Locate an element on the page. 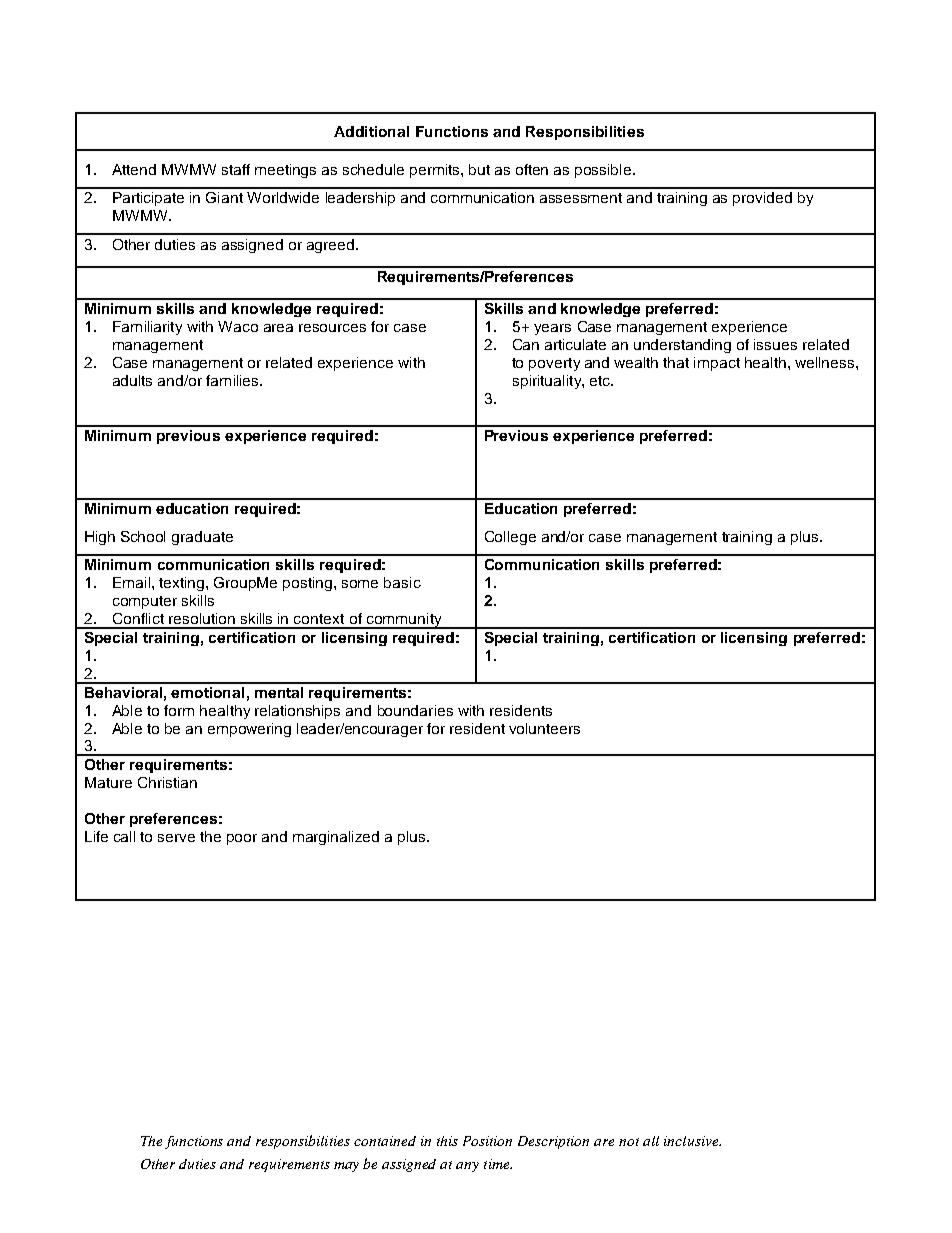 The height and width of the image is (1233, 952). marginalized is located at coordinates (336, 838).
